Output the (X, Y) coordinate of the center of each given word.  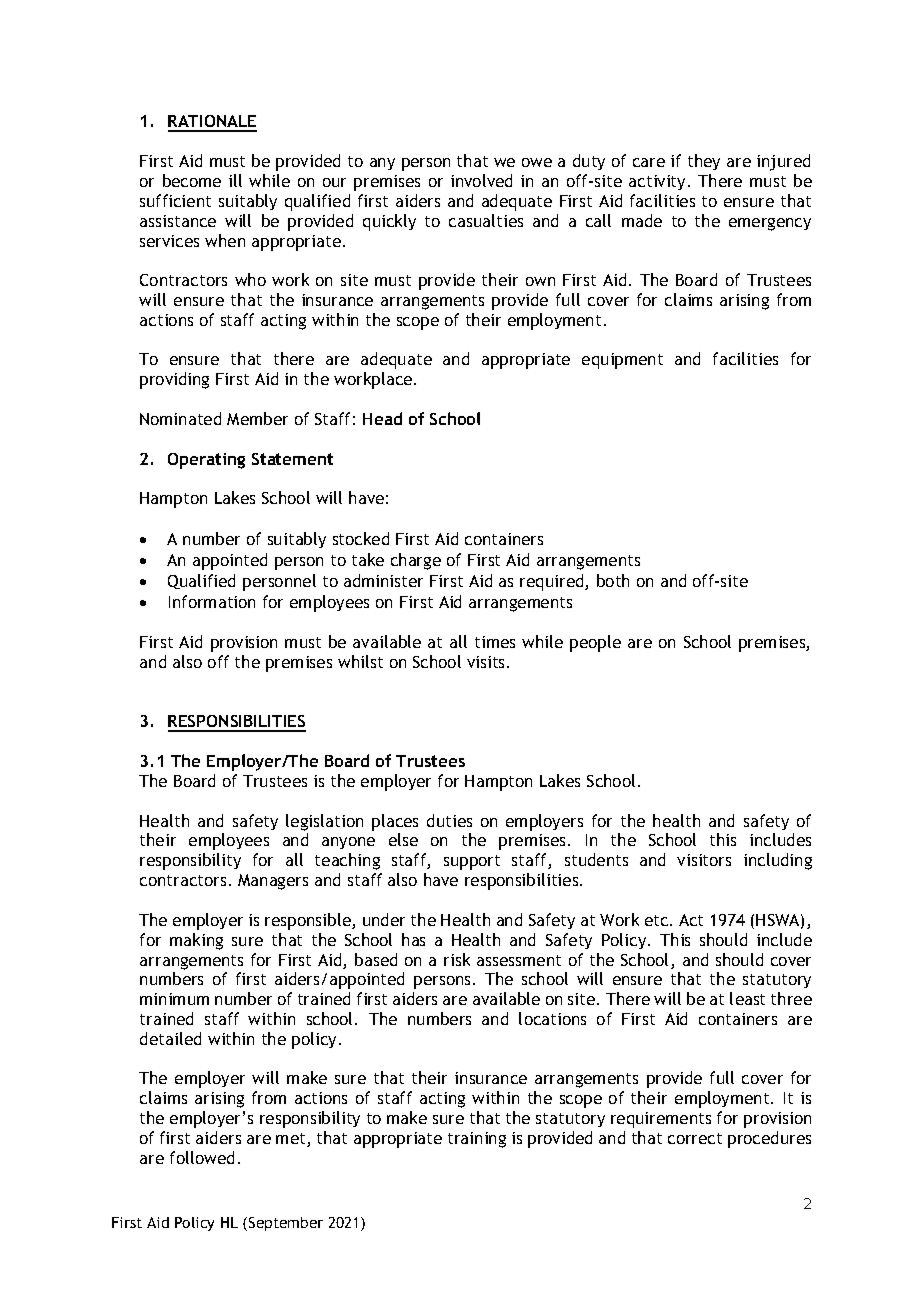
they (704, 162)
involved (481, 180)
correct (695, 1138)
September (286, 1224)
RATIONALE (212, 123)
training (477, 1140)
